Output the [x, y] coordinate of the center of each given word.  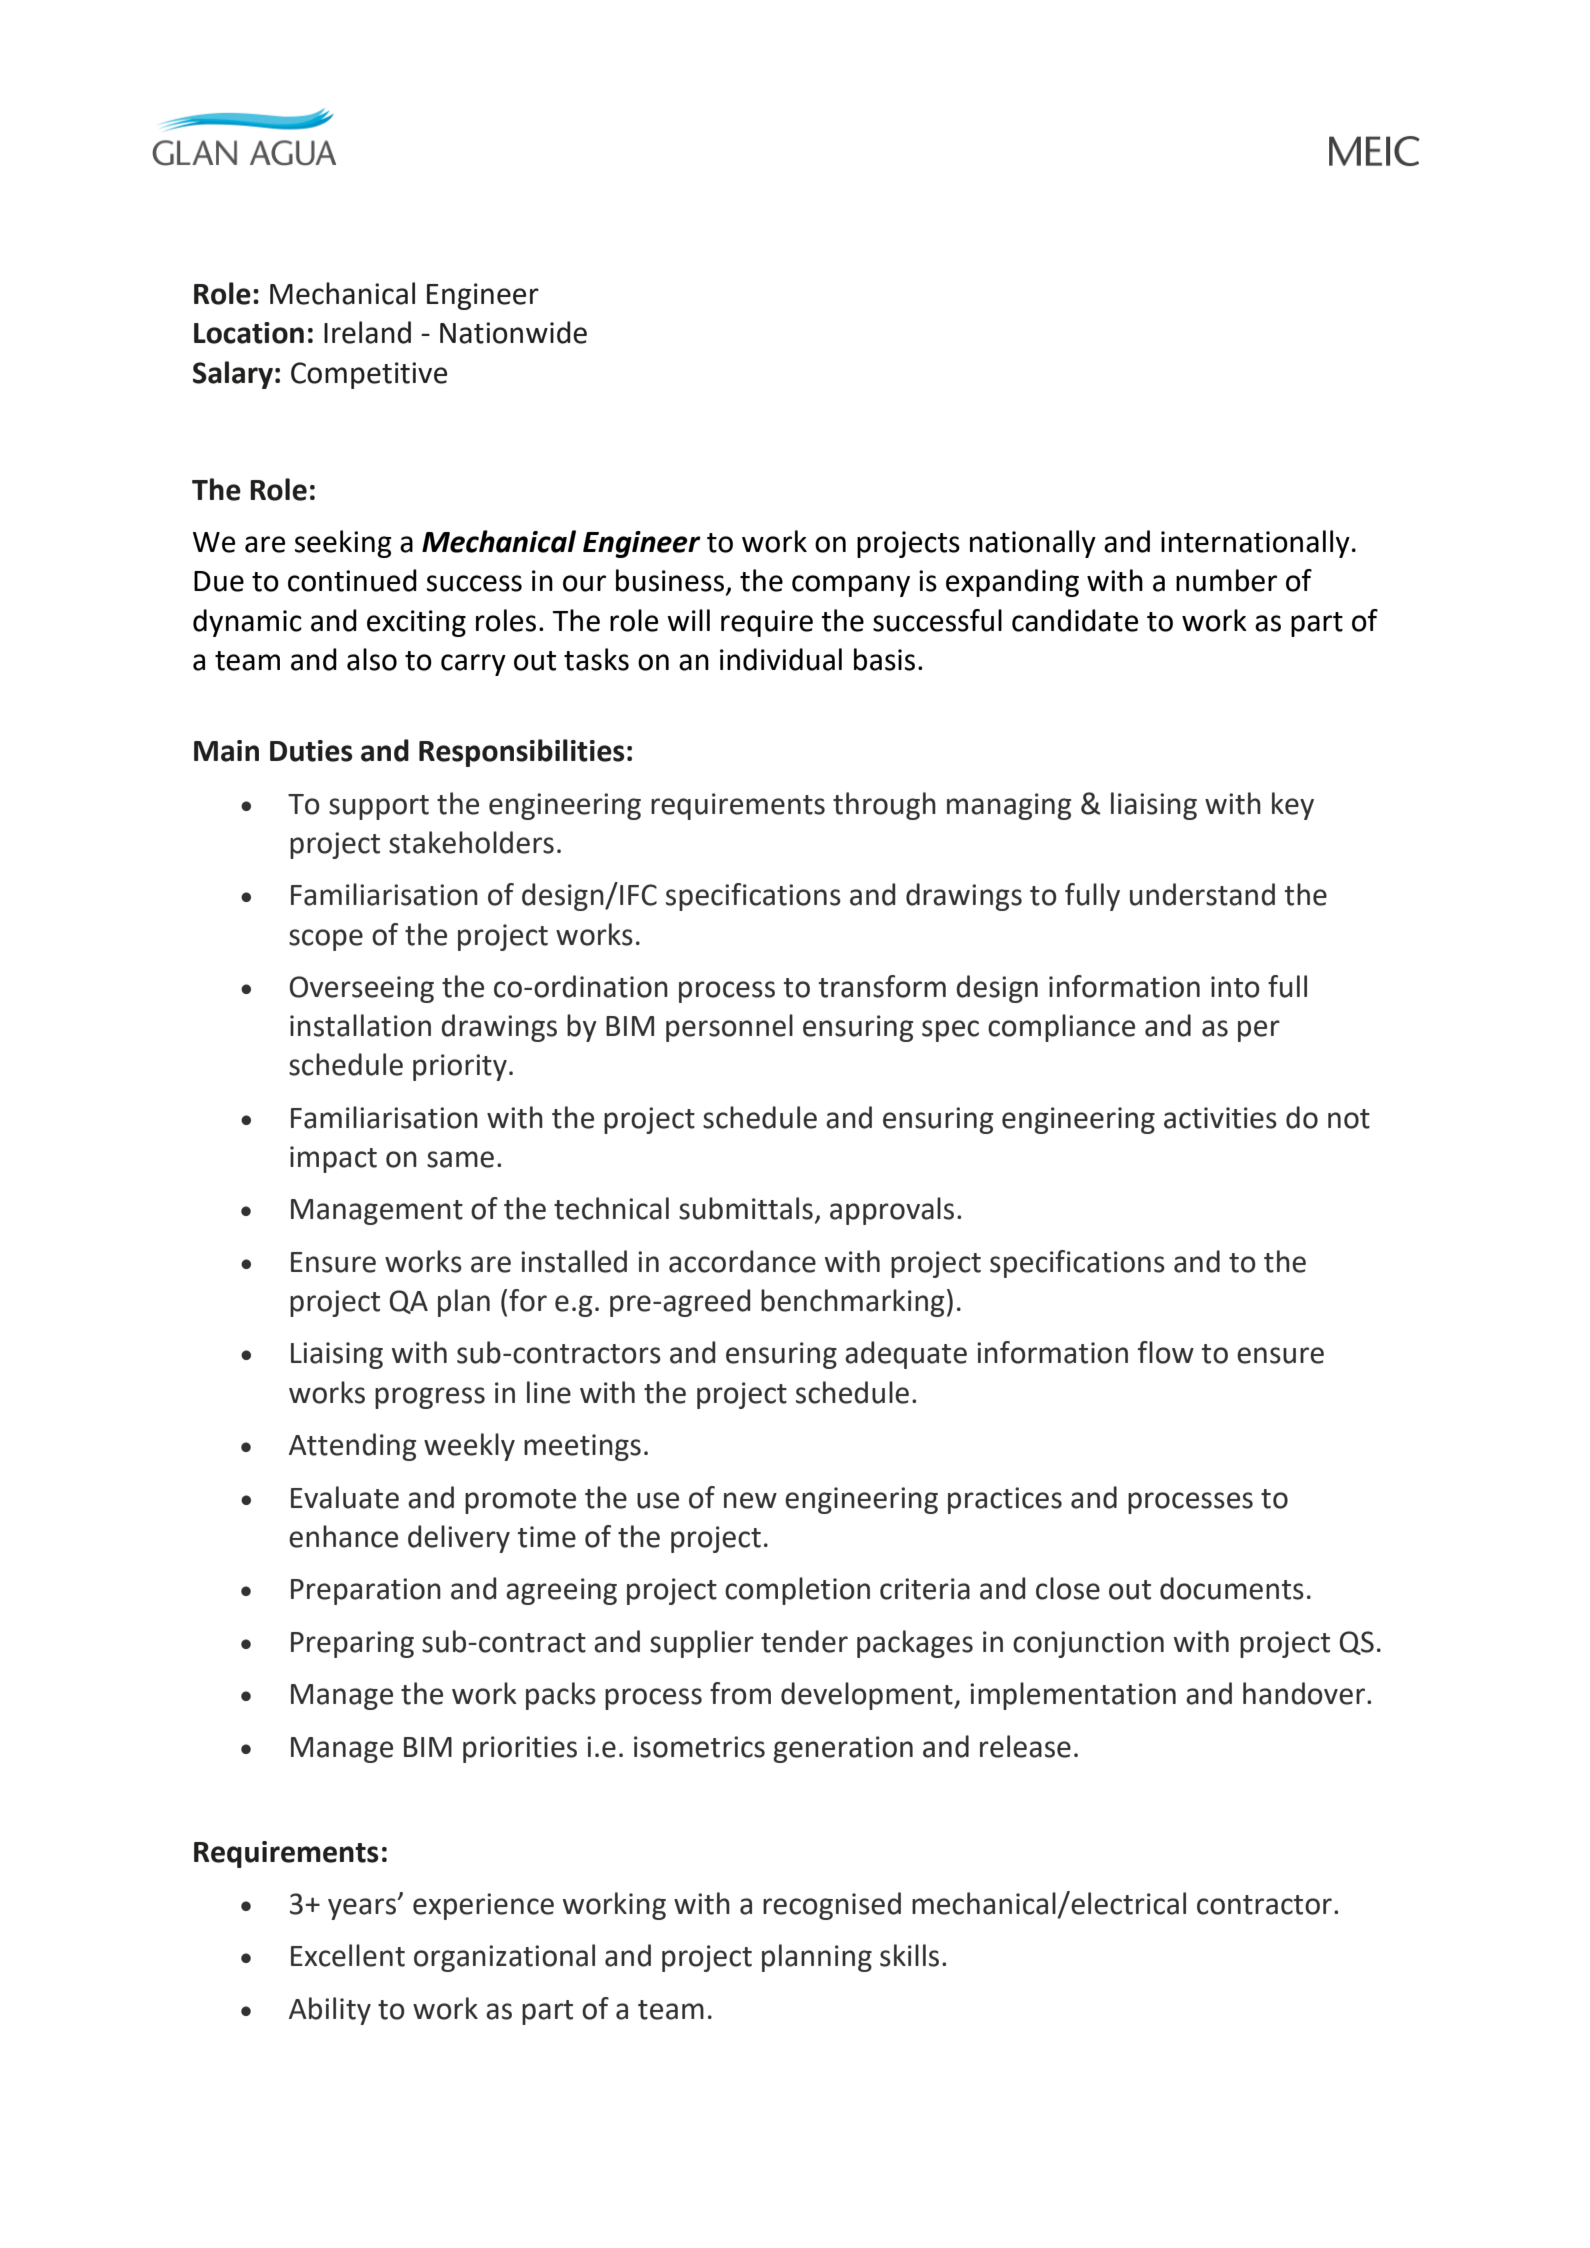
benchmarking [852, 1303]
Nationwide [513, 332]
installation [360, 1025]
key [1293, 806]
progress [430, 1398]
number [1226, 580]
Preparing [352, 1644]
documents [1232, 1588]
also [372, 659]
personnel [729, 1028]
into [1235, 987]
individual [781, 659]
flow [1166, 1352]
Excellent [348, 1955]
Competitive [369, 375]
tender [804, 1641]
